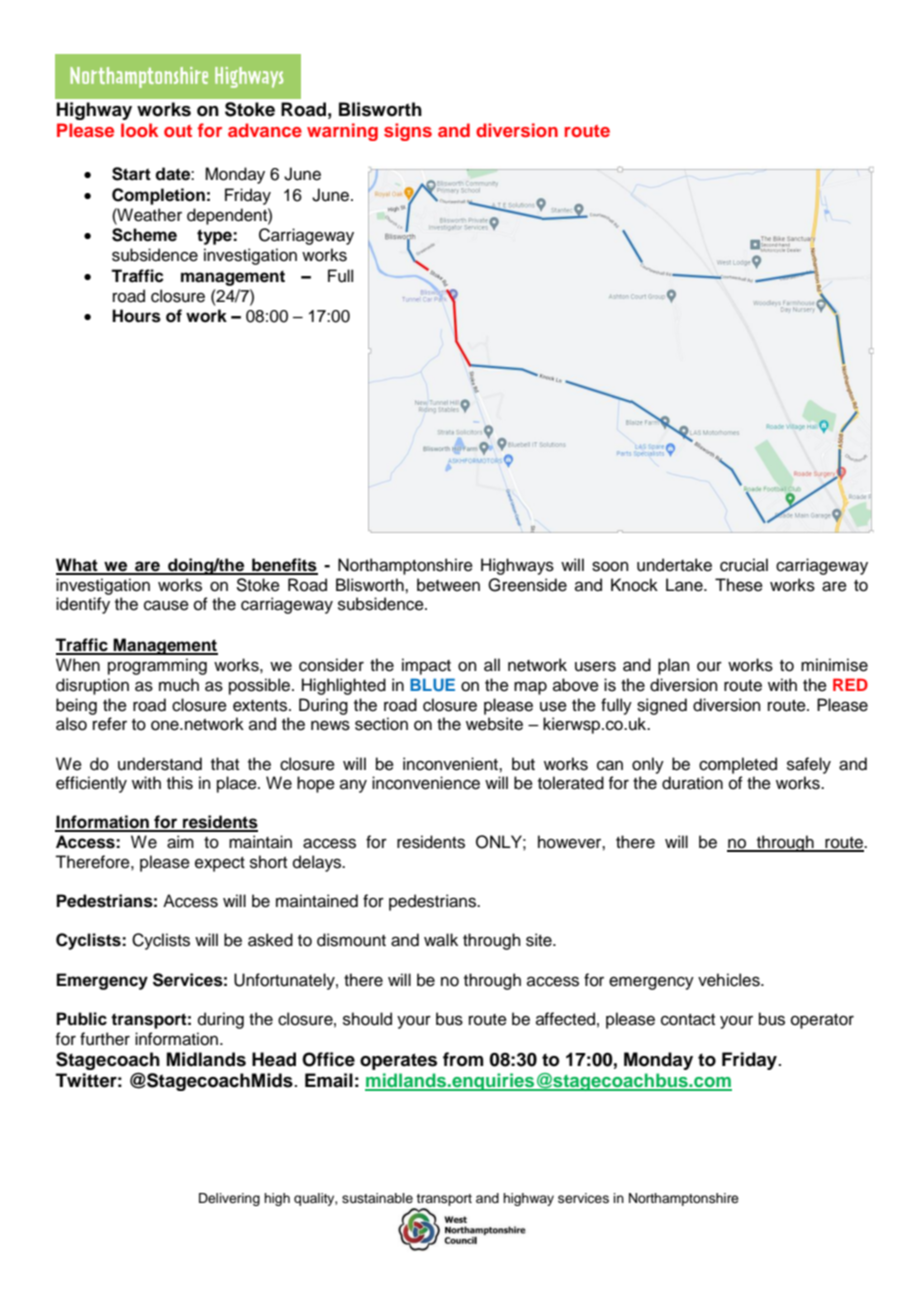 Image resolution: width=924 pixels, height=1308 pixels. What do you see at coordinates (180, 842) in the screenshot?
I see `aim` at bounding box center [180, 842].
